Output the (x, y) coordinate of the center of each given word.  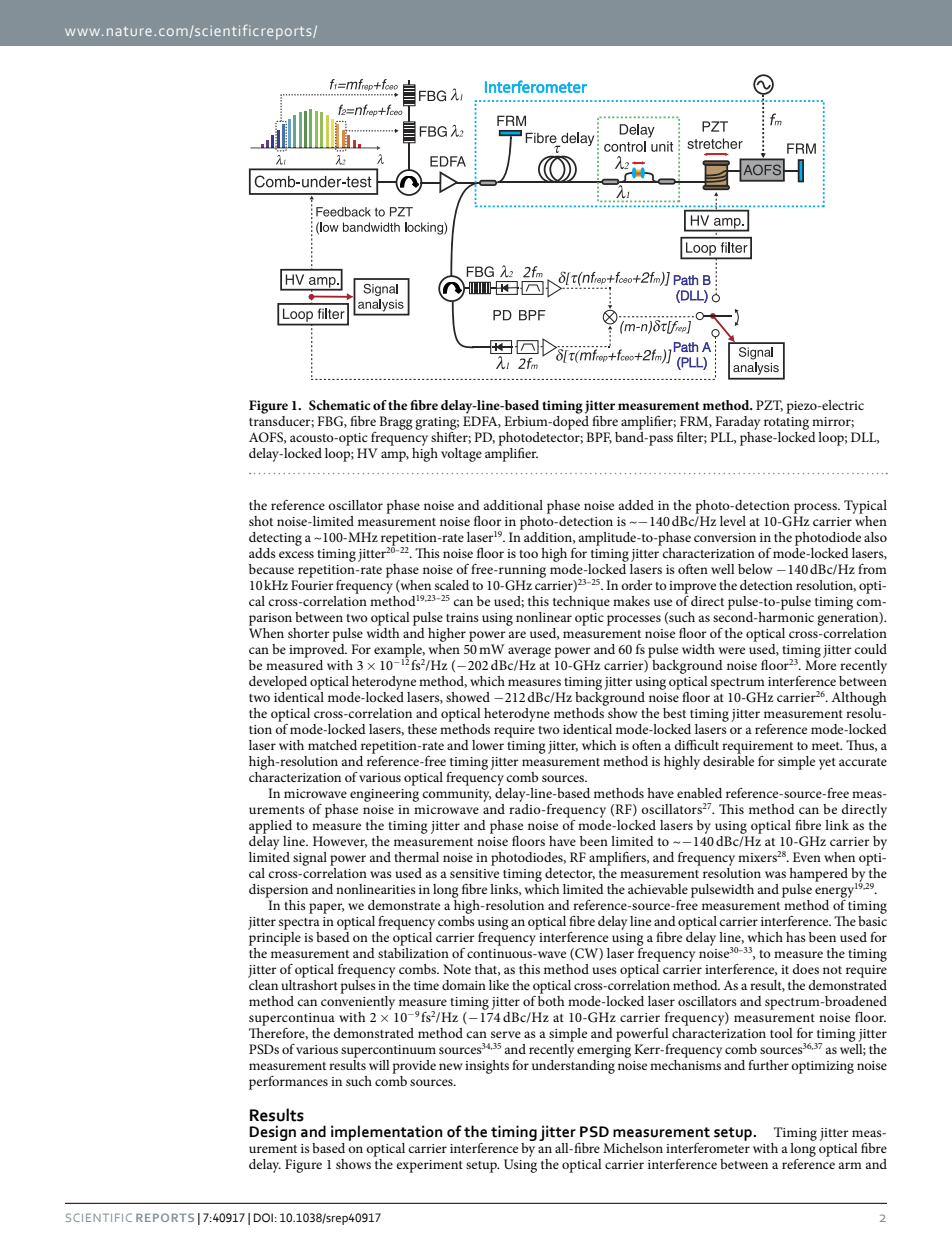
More (820, 665)
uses (604, 970)
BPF (599, 438)
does (805, 969)
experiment (429, 1166)
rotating (786, 423)
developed (278, 683)
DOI (263, 1217)
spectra (299, 924)
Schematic (340, 405)
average (529, 652)
